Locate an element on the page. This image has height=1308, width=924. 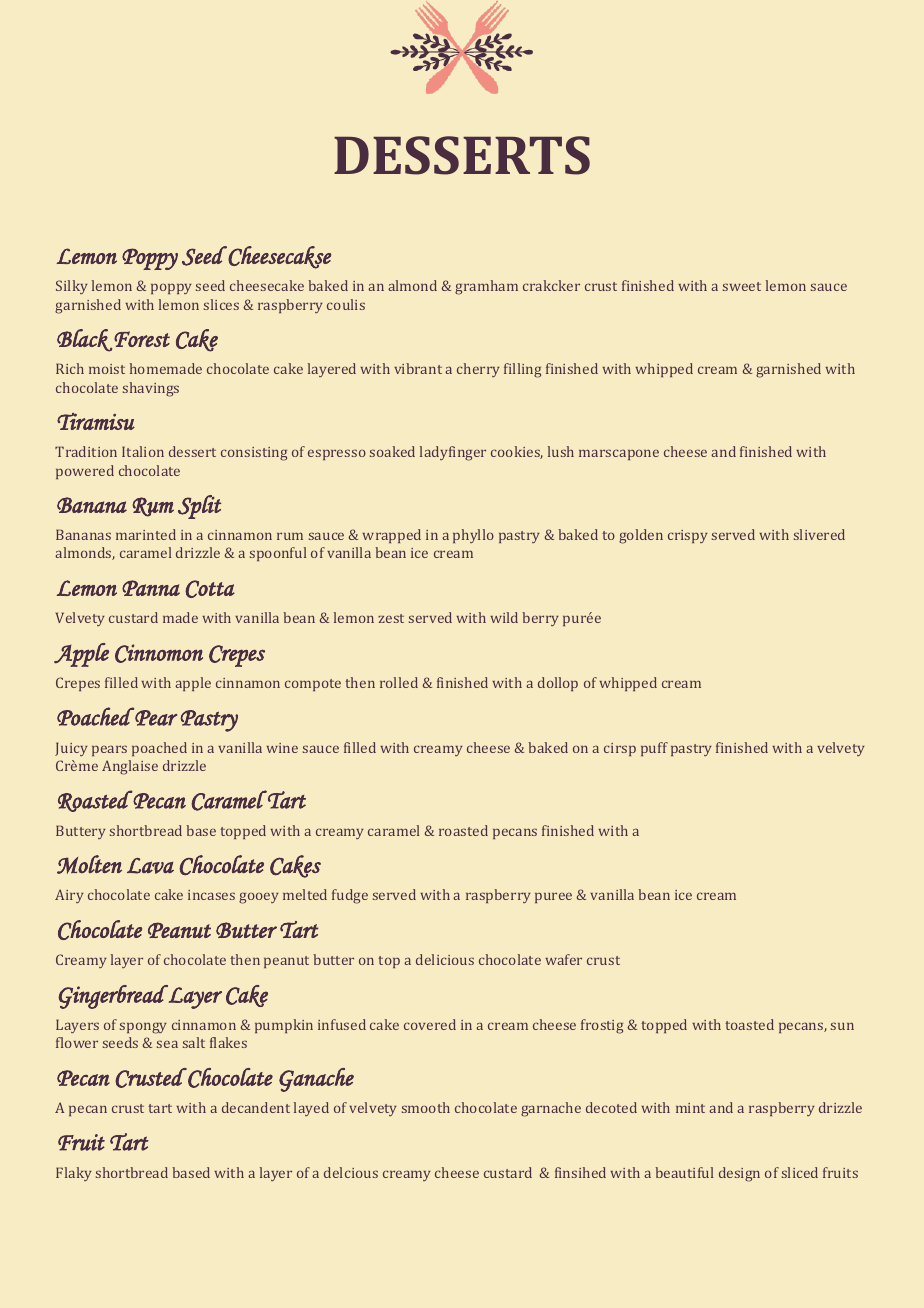
Panna is located at coordinates (151, 588).
